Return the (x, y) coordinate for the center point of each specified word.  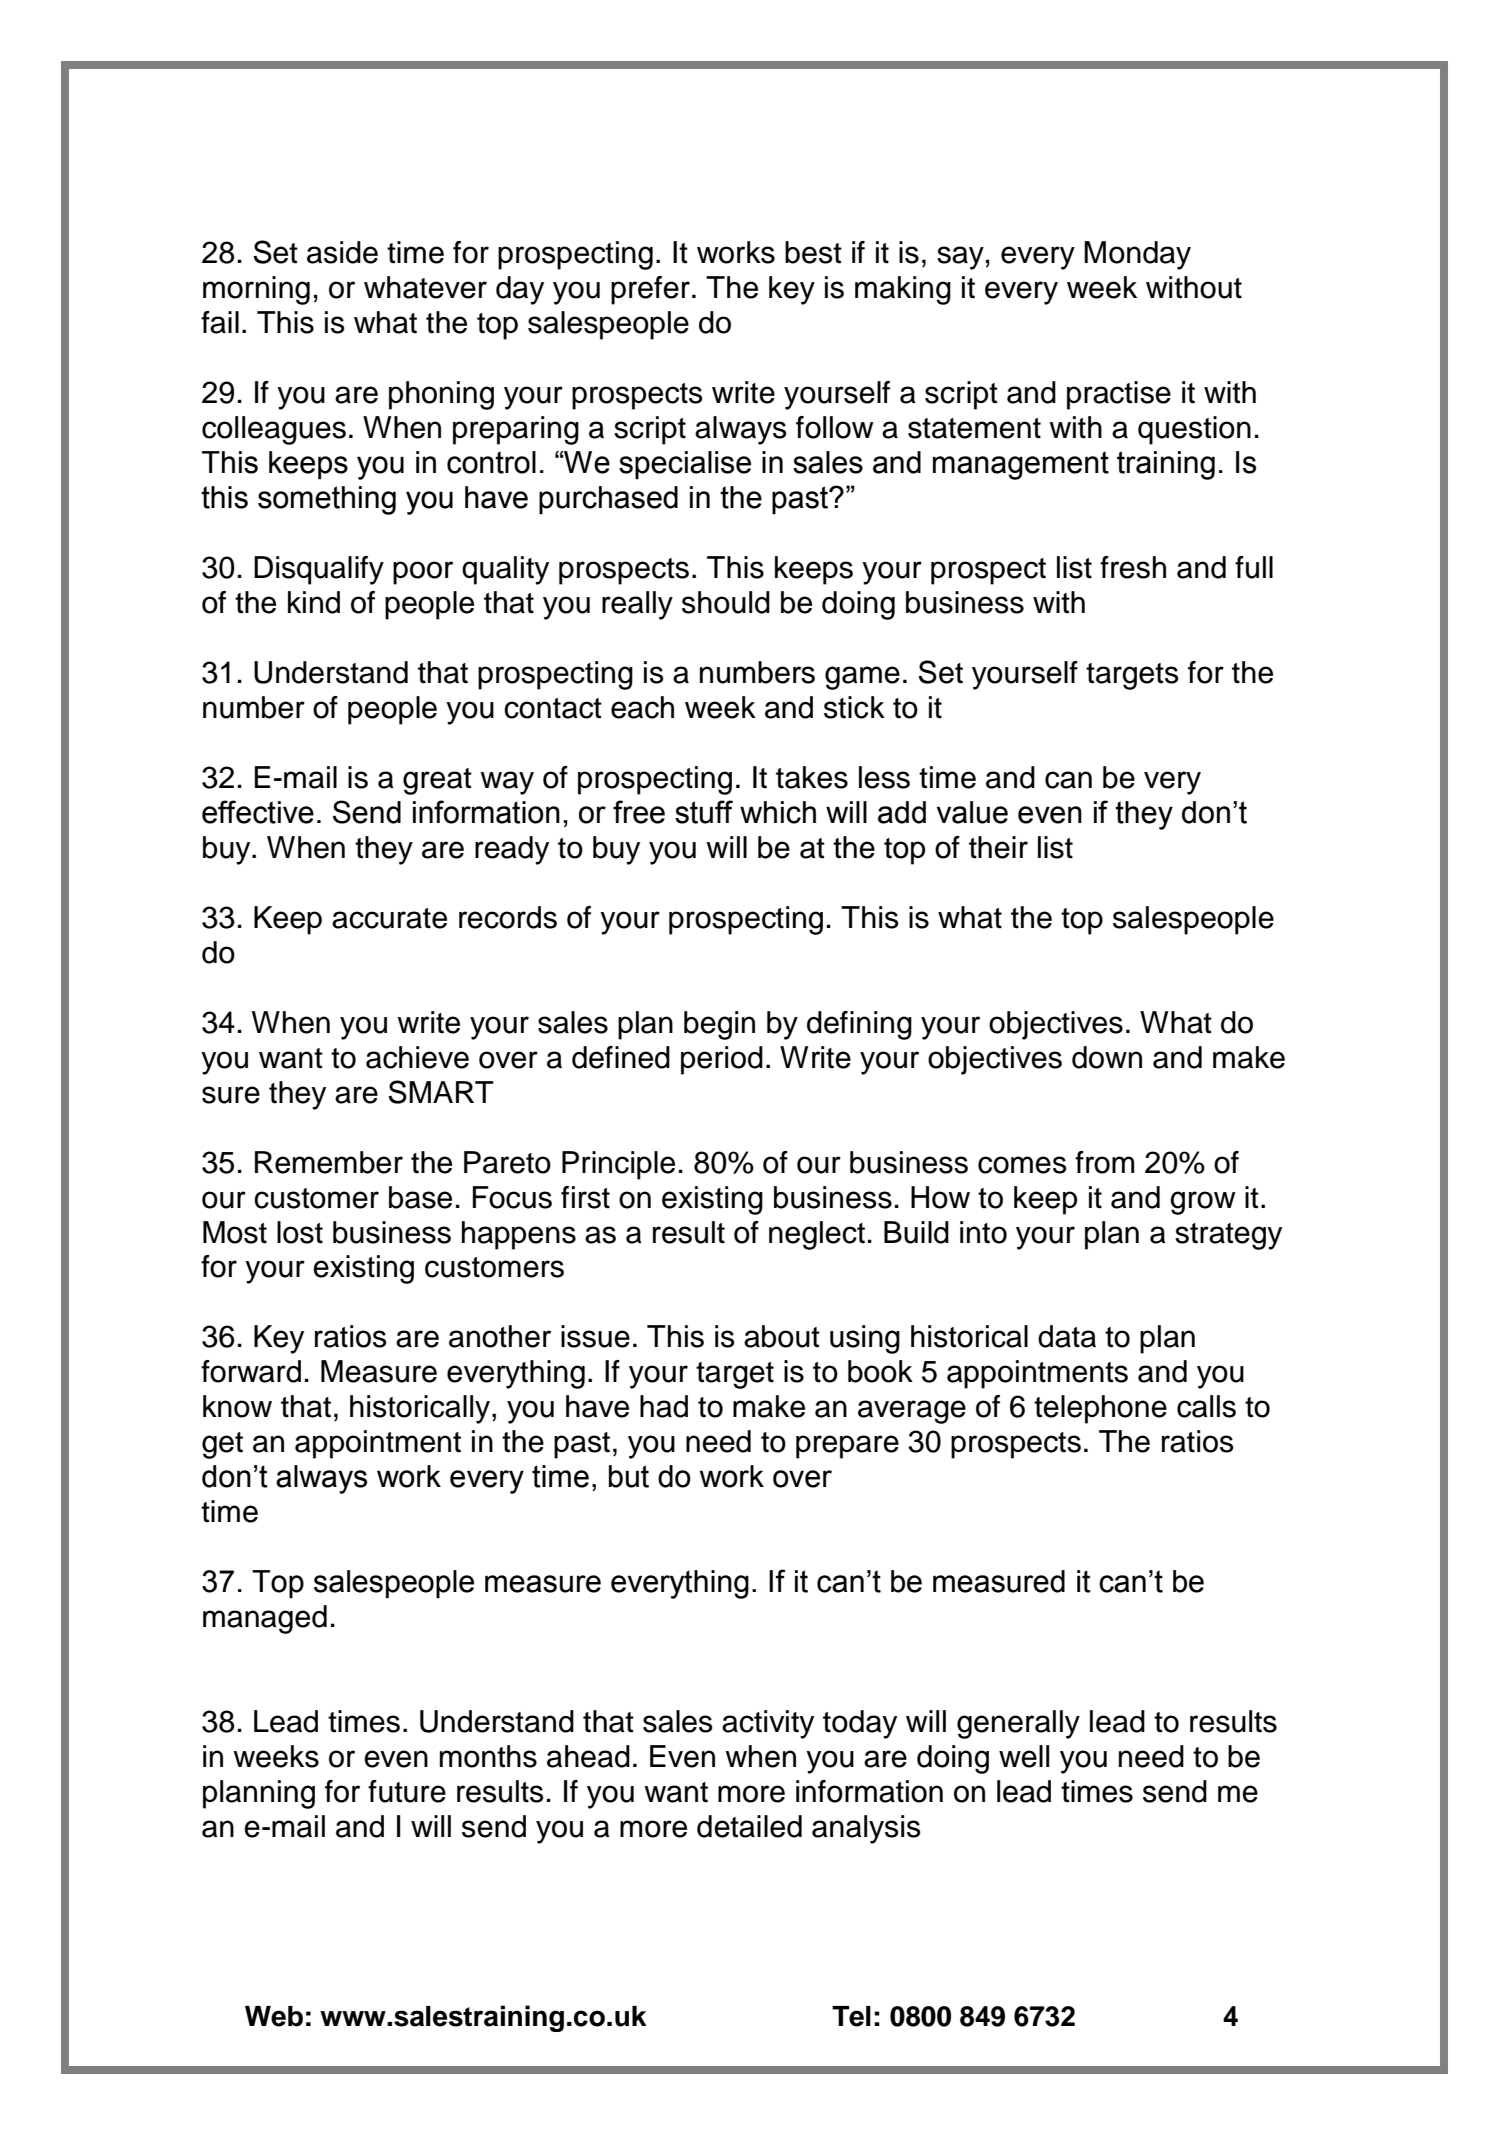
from (1104, 1162)
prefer (650, 290)
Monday (1137, 255)
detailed (749, 1826)
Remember (329, 1162)
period (722, 1060)
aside (342, 252)
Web (274, 2016)
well (1024, 1756)
